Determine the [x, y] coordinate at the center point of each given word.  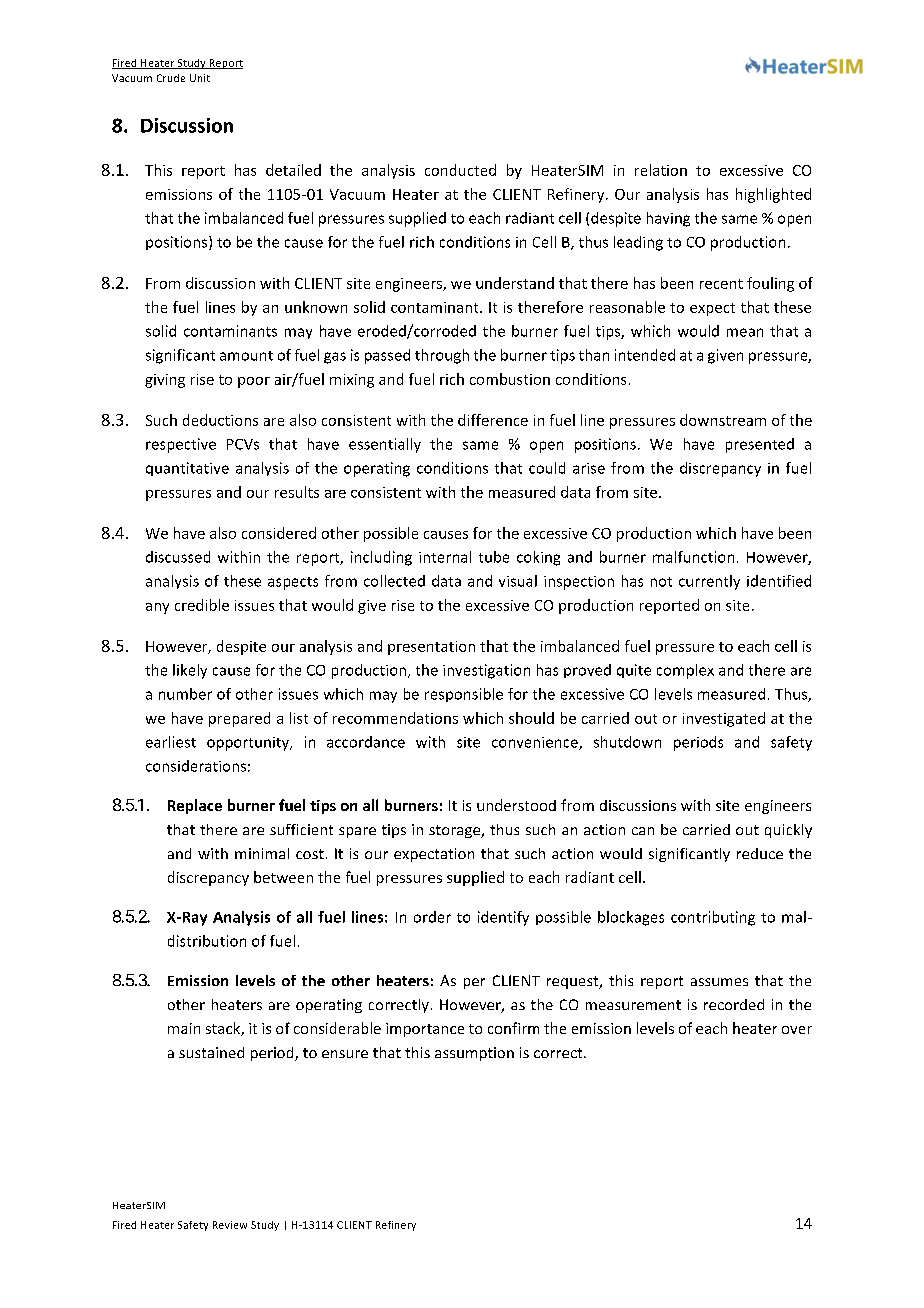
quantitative [187, 469]
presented [760, 445]
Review [230, 1225]
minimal [262, 853]
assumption [474, 1054]
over [797, 1030]
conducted [460, 170]
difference [493, 420]
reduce [760, 853]
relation [661, 170]
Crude [171, 78]
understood [516, 805]
